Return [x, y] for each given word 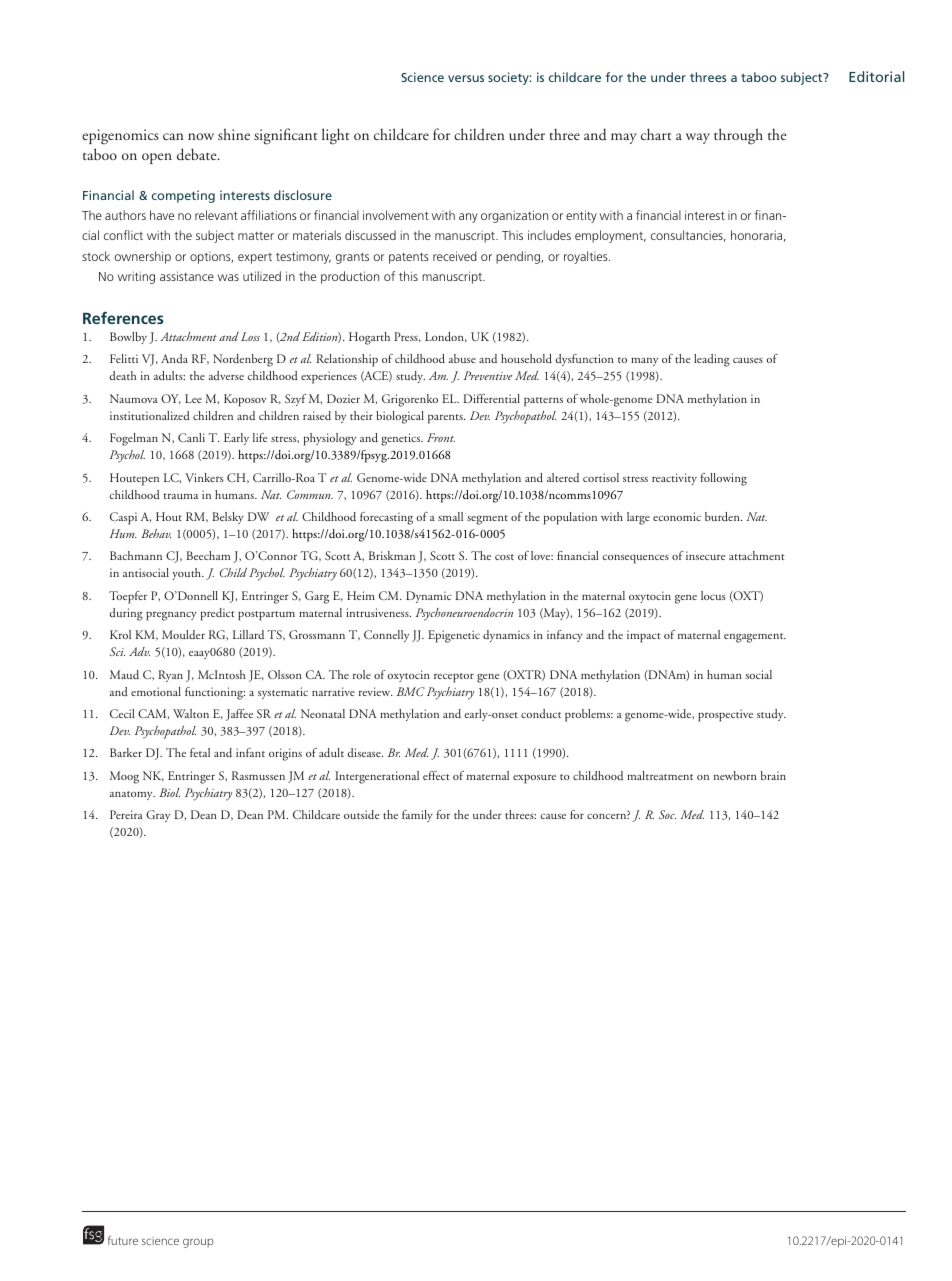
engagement [755, 638]
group [198, 1243]
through [738, 136]
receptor [454, 678]
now [201, 136]
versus [466, 78]
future [123, 1240]
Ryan [170, 676]
